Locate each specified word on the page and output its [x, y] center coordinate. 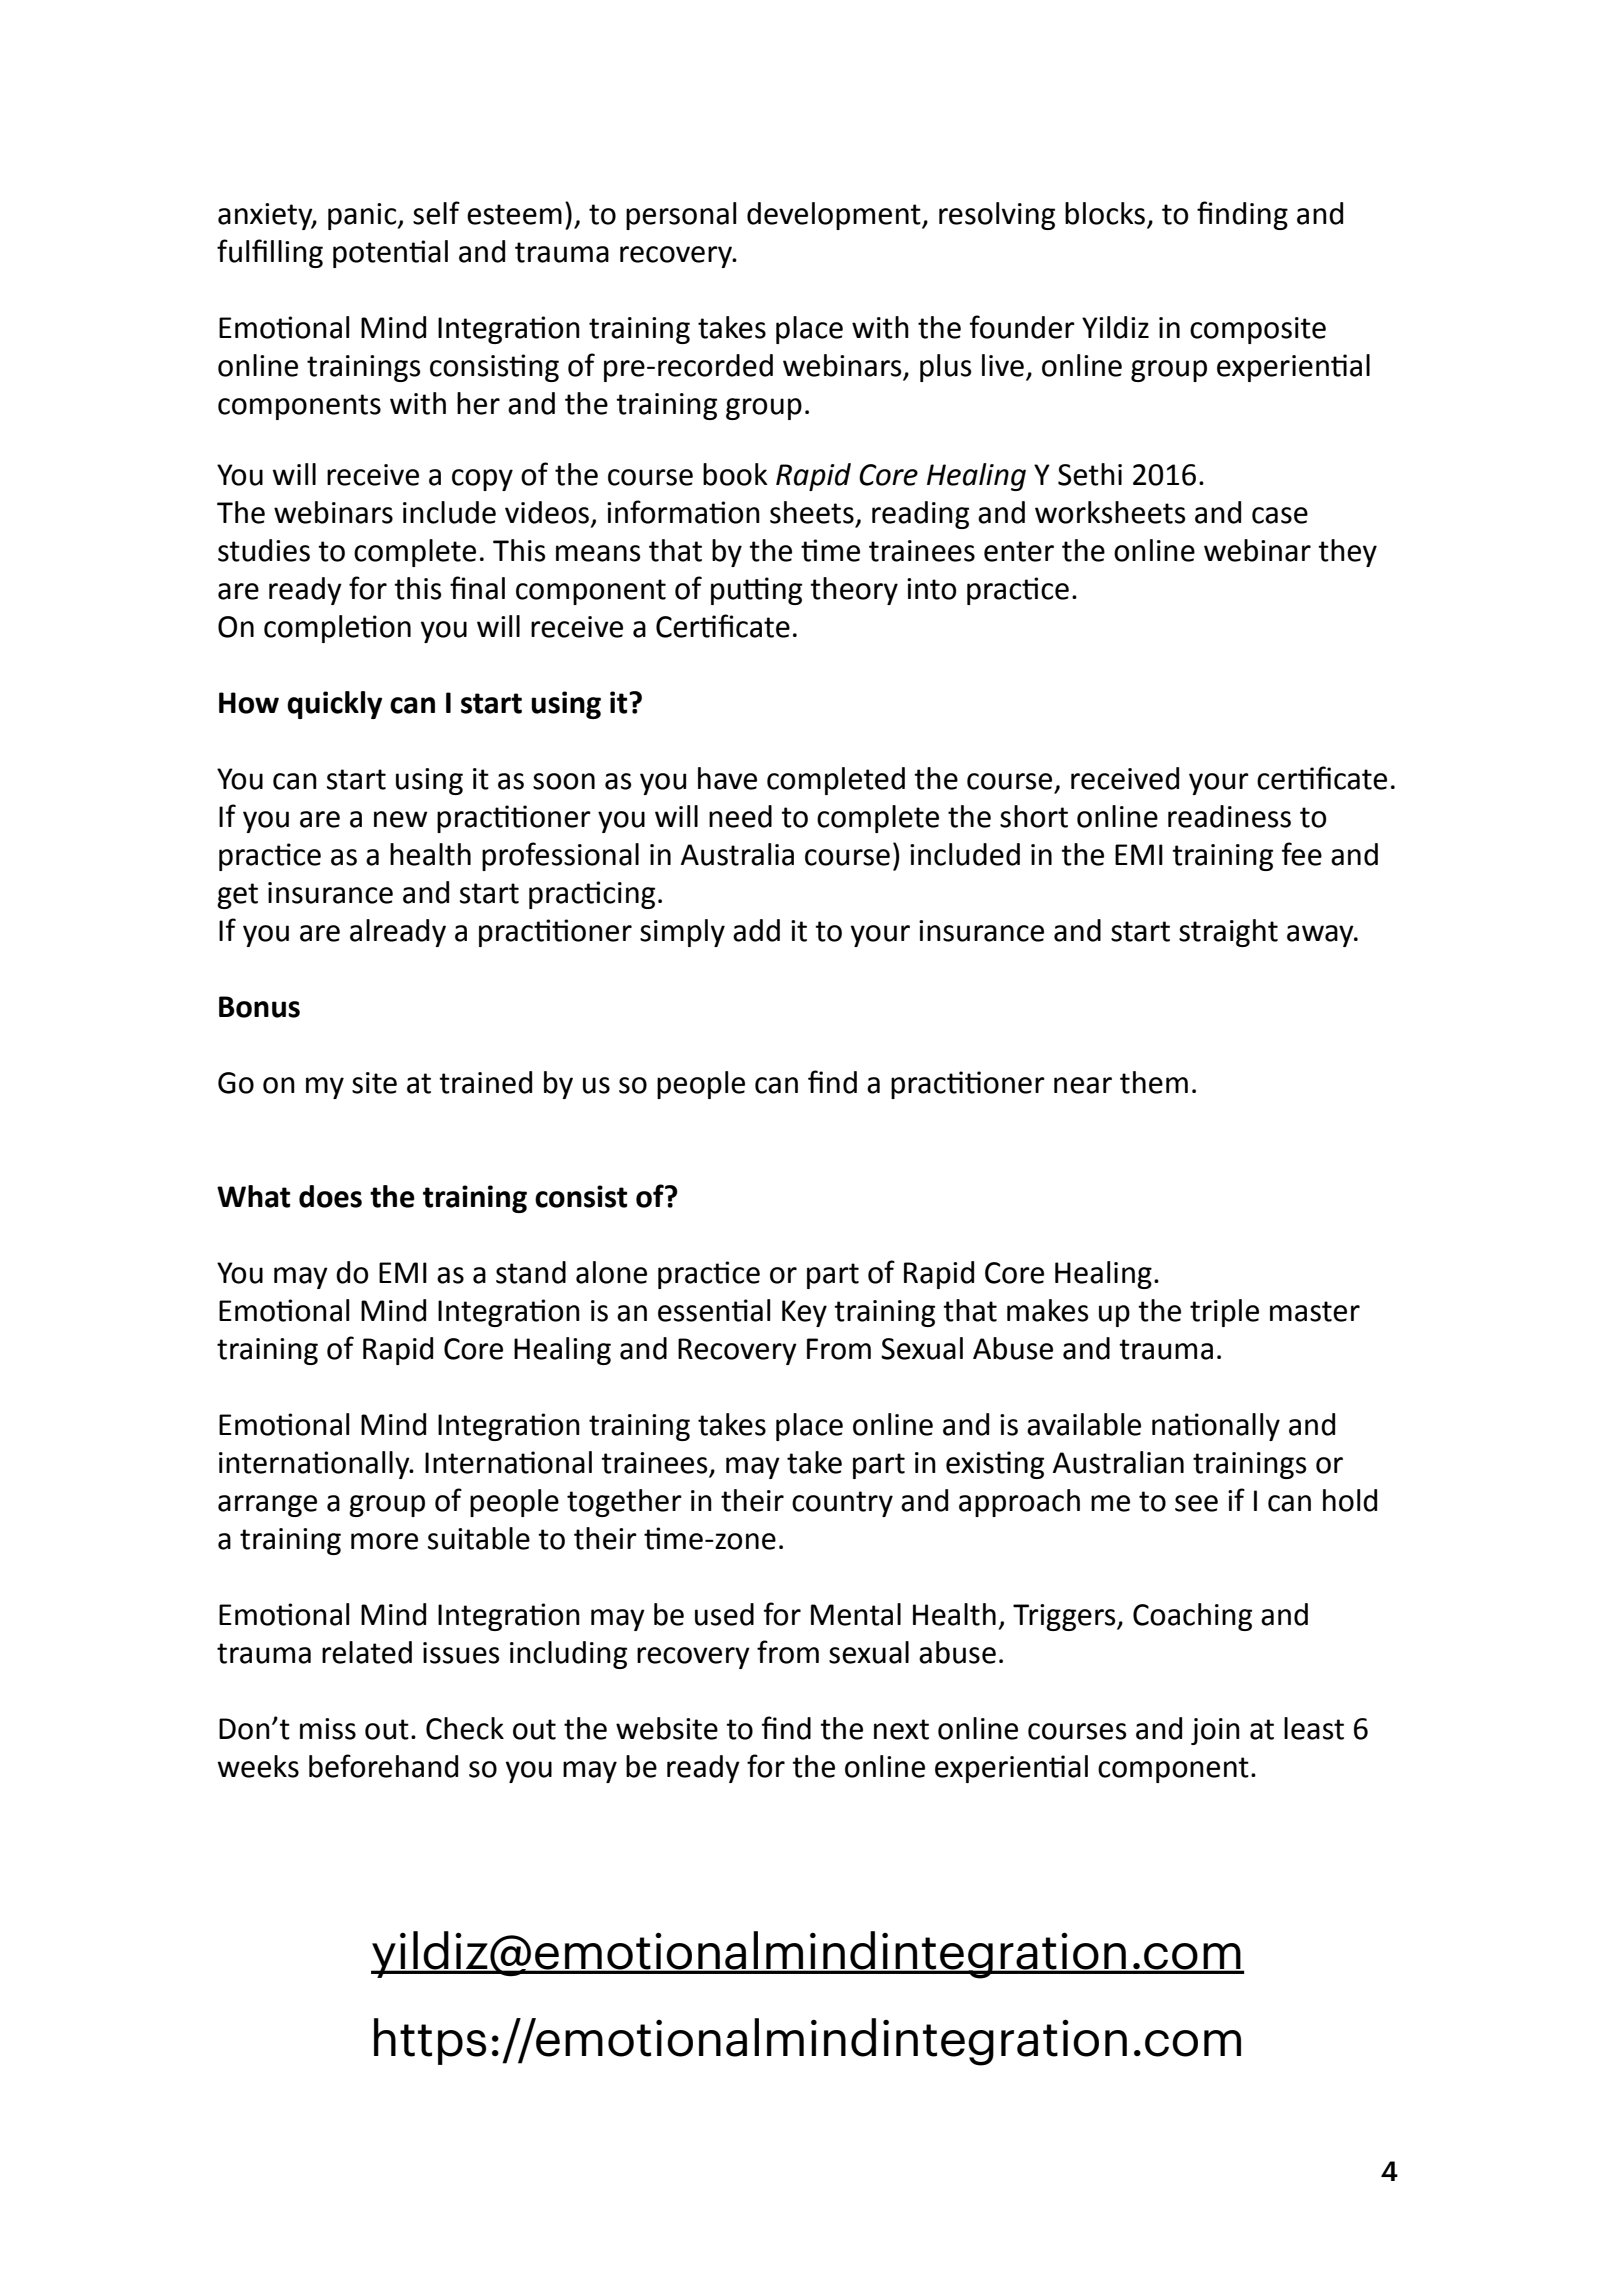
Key [804, 1313]
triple [1224, 1313]
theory [854, 591]
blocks [1106, 214]
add [756, 930]
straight [1228, 933]
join [1215, 1731]
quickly [334, 705]
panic [363, 216]
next [901, 1729]
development [835, 216]
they [1347, 553]
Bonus [259, 1007]
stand [531, 1272]
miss [328, 1729]
